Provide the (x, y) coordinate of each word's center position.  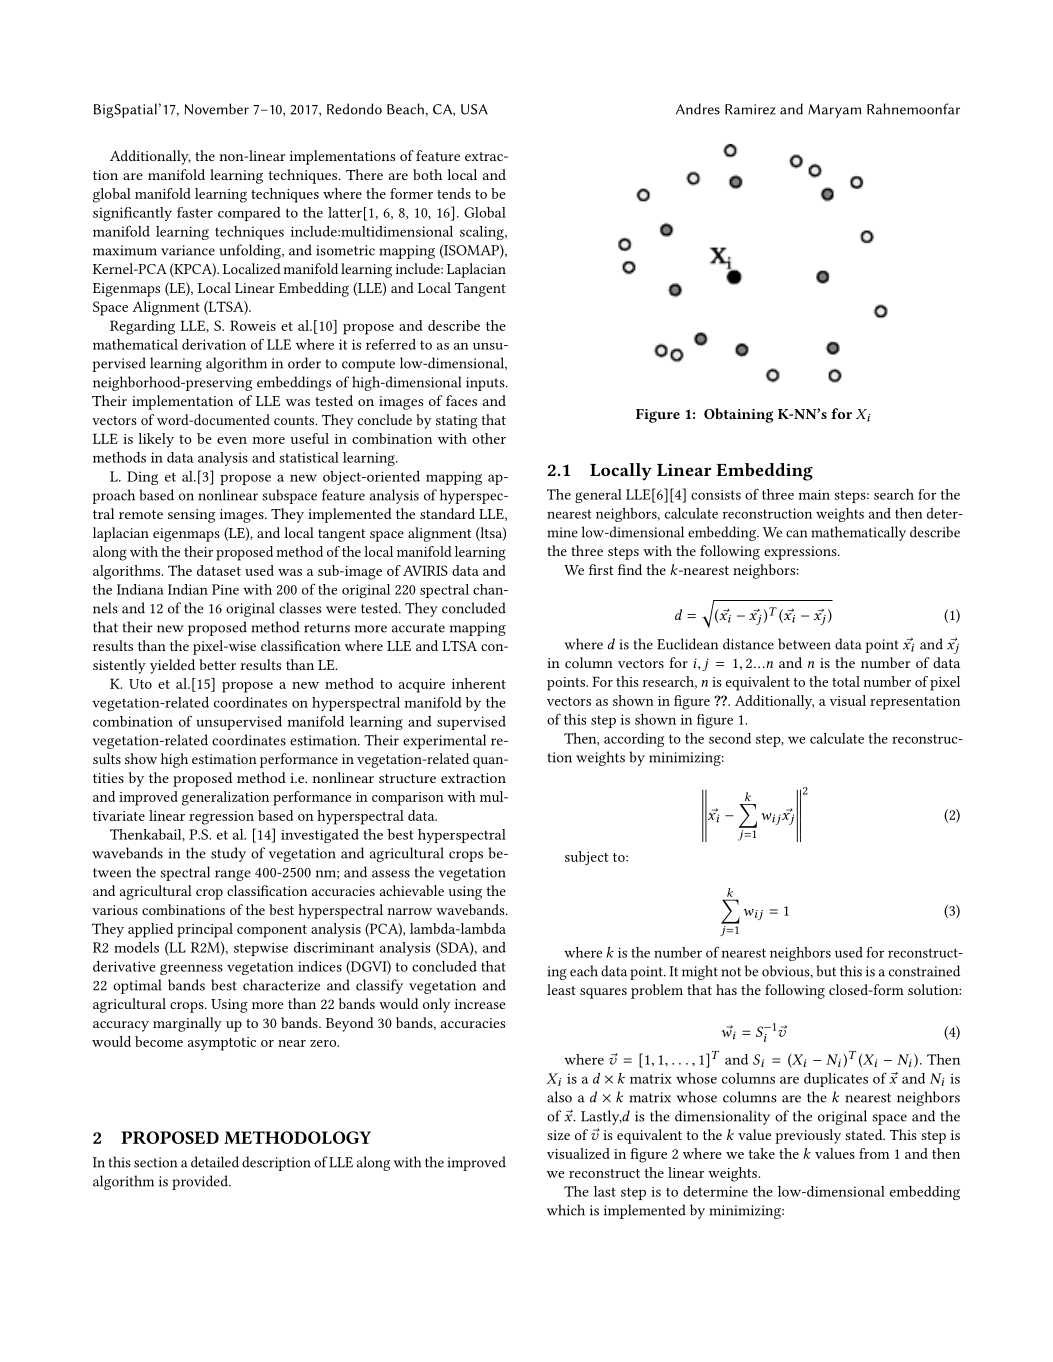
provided (201, 1182)
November (217, 109)
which (566, 1210)
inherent (479, 683)
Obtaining (739, 415)
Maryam (834, 111)
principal (205, 930)
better (217, 664)
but (826, 971)
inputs (486, 384)
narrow (410, 911)
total (846, 681)
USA (474, 109)
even (232, 440)
